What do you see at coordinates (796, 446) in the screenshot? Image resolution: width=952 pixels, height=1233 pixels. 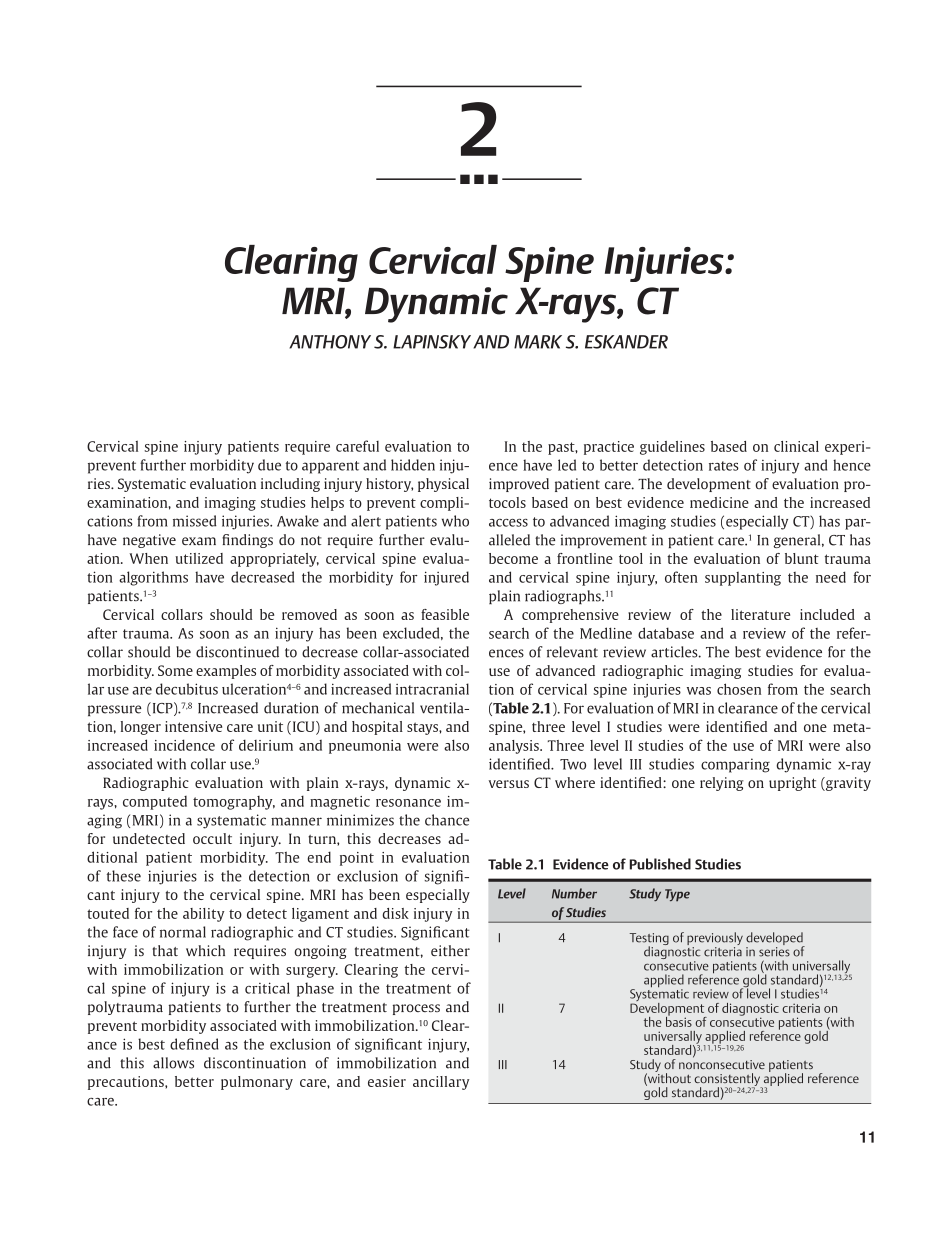 I see `clinical` at bounding box center [796, 446].
